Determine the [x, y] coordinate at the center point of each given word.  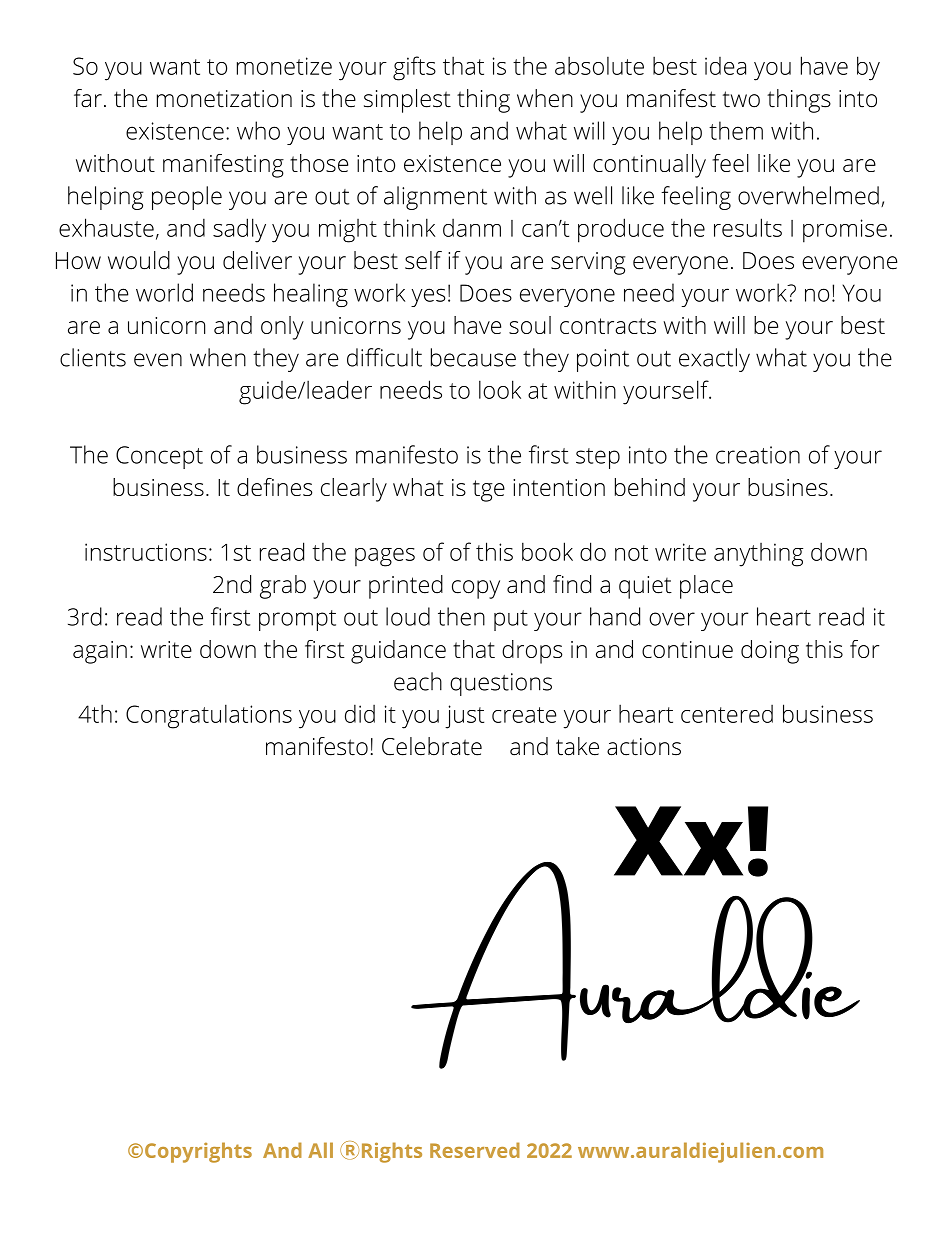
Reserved [475, 1150]
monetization [224, 99]
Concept [159, 457]
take [577, 746]
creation [758, 455]
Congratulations [209, 716]
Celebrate [432, 746]
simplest [407, 101]
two [741, 99]
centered [727, 714]
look [500, 389]
